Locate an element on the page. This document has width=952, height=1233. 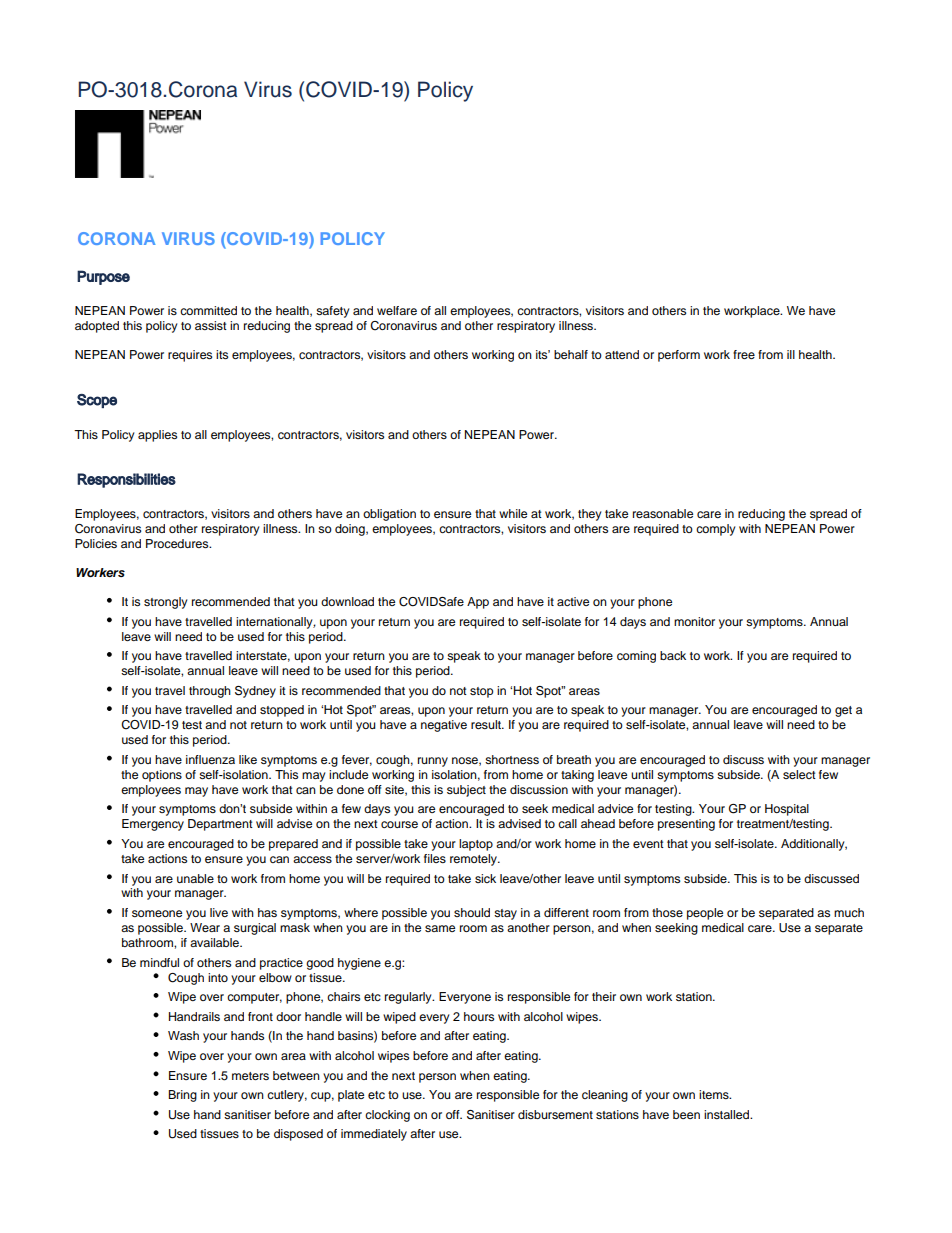
someone is located at coordinates (157, 913).
